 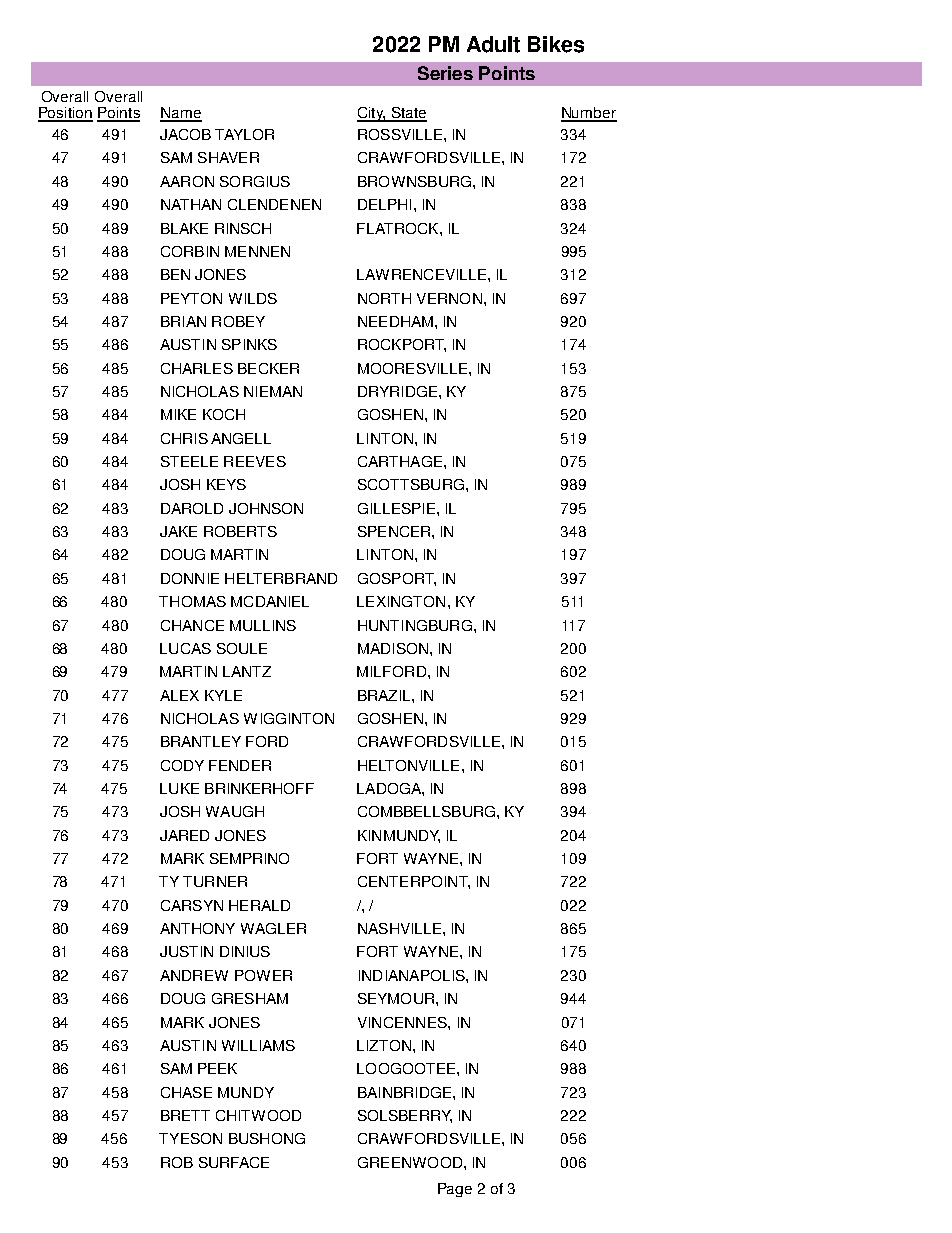 I want to click on BECKER, so click(x=268, y=368).
